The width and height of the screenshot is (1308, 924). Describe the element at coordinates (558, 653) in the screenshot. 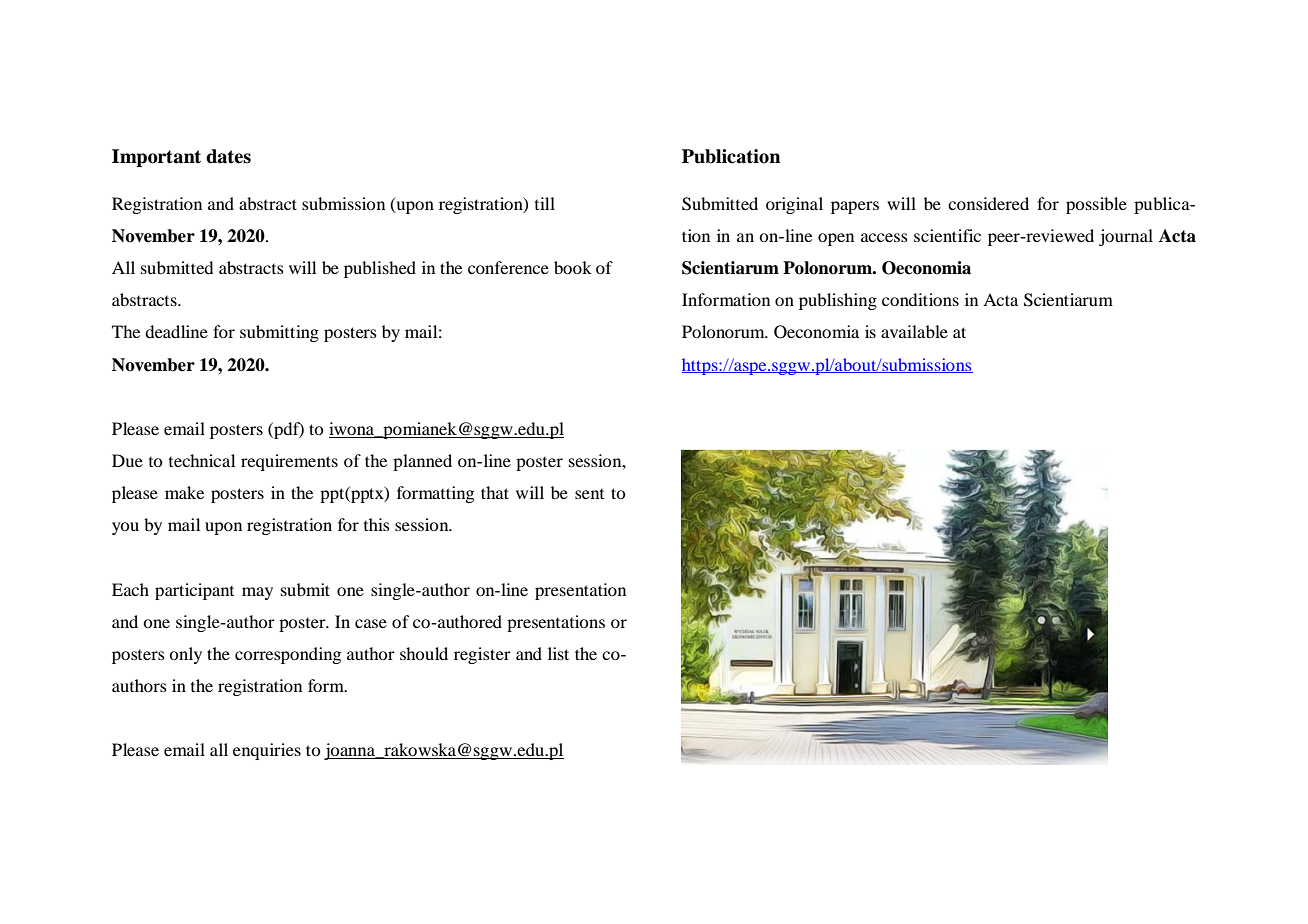

I see `list` at that location.
